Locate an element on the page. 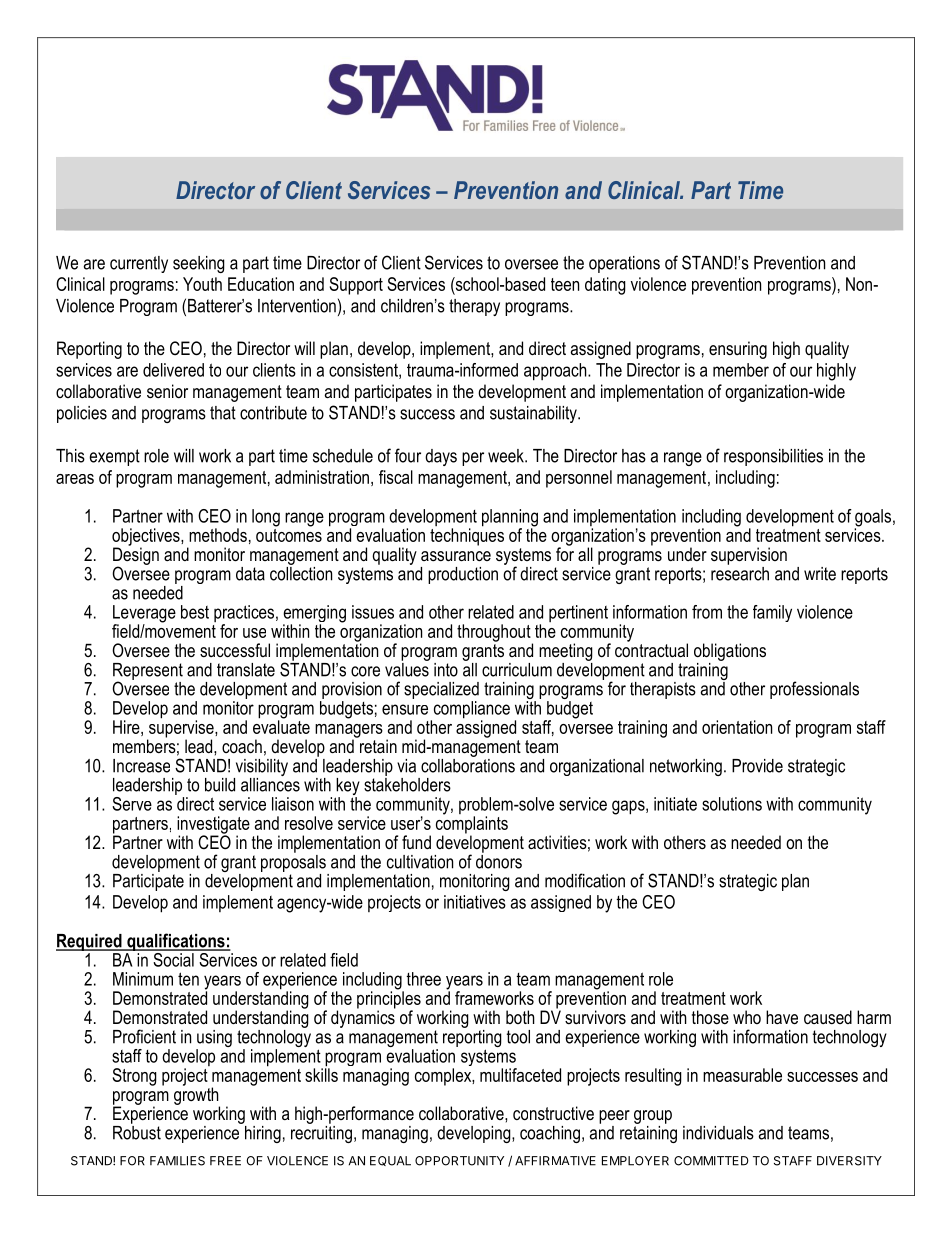  Youth is located at coordinates (202, 284).
